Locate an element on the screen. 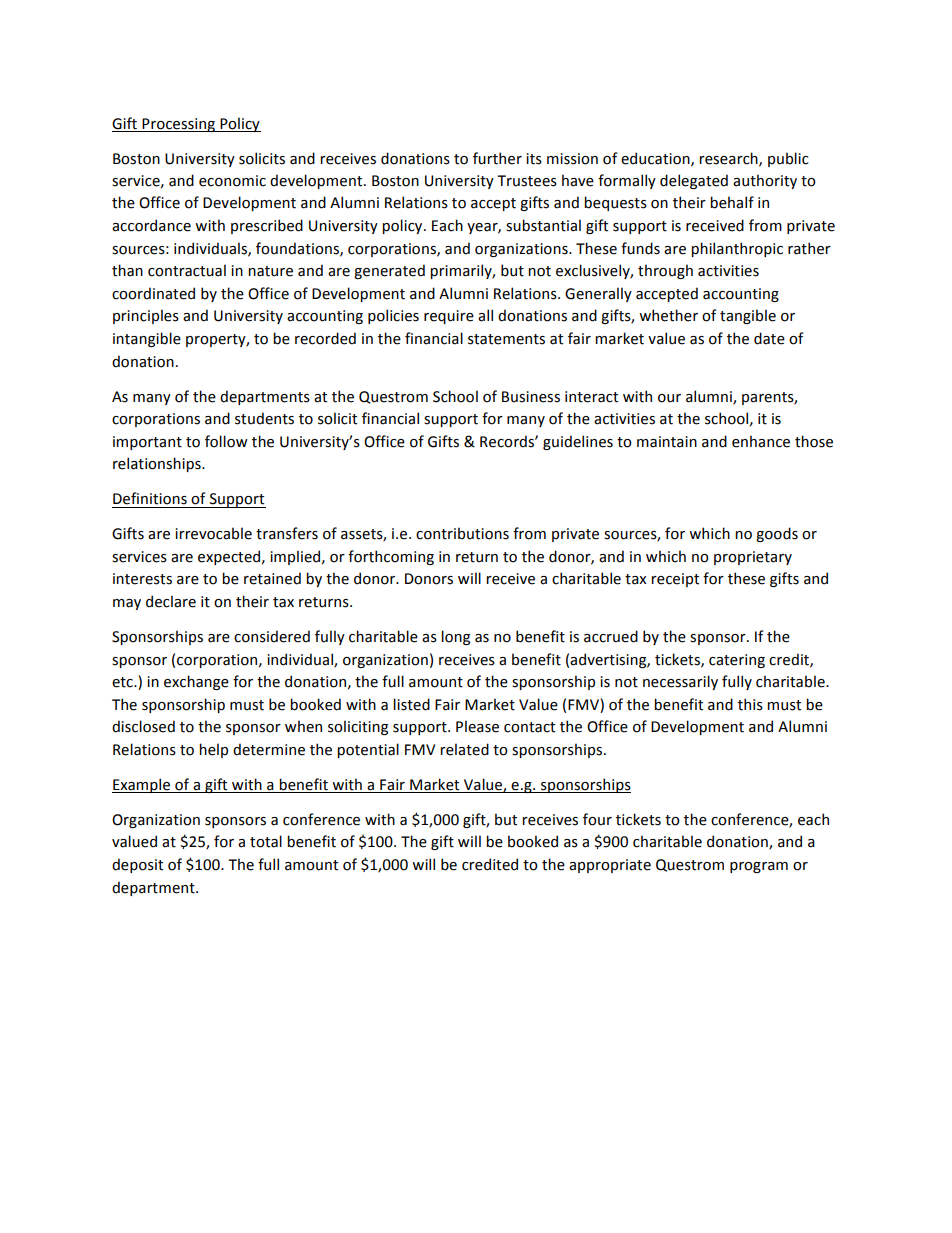 This screenshot has width=952, height=1233. Processing is located at coordinates (178, 125).
